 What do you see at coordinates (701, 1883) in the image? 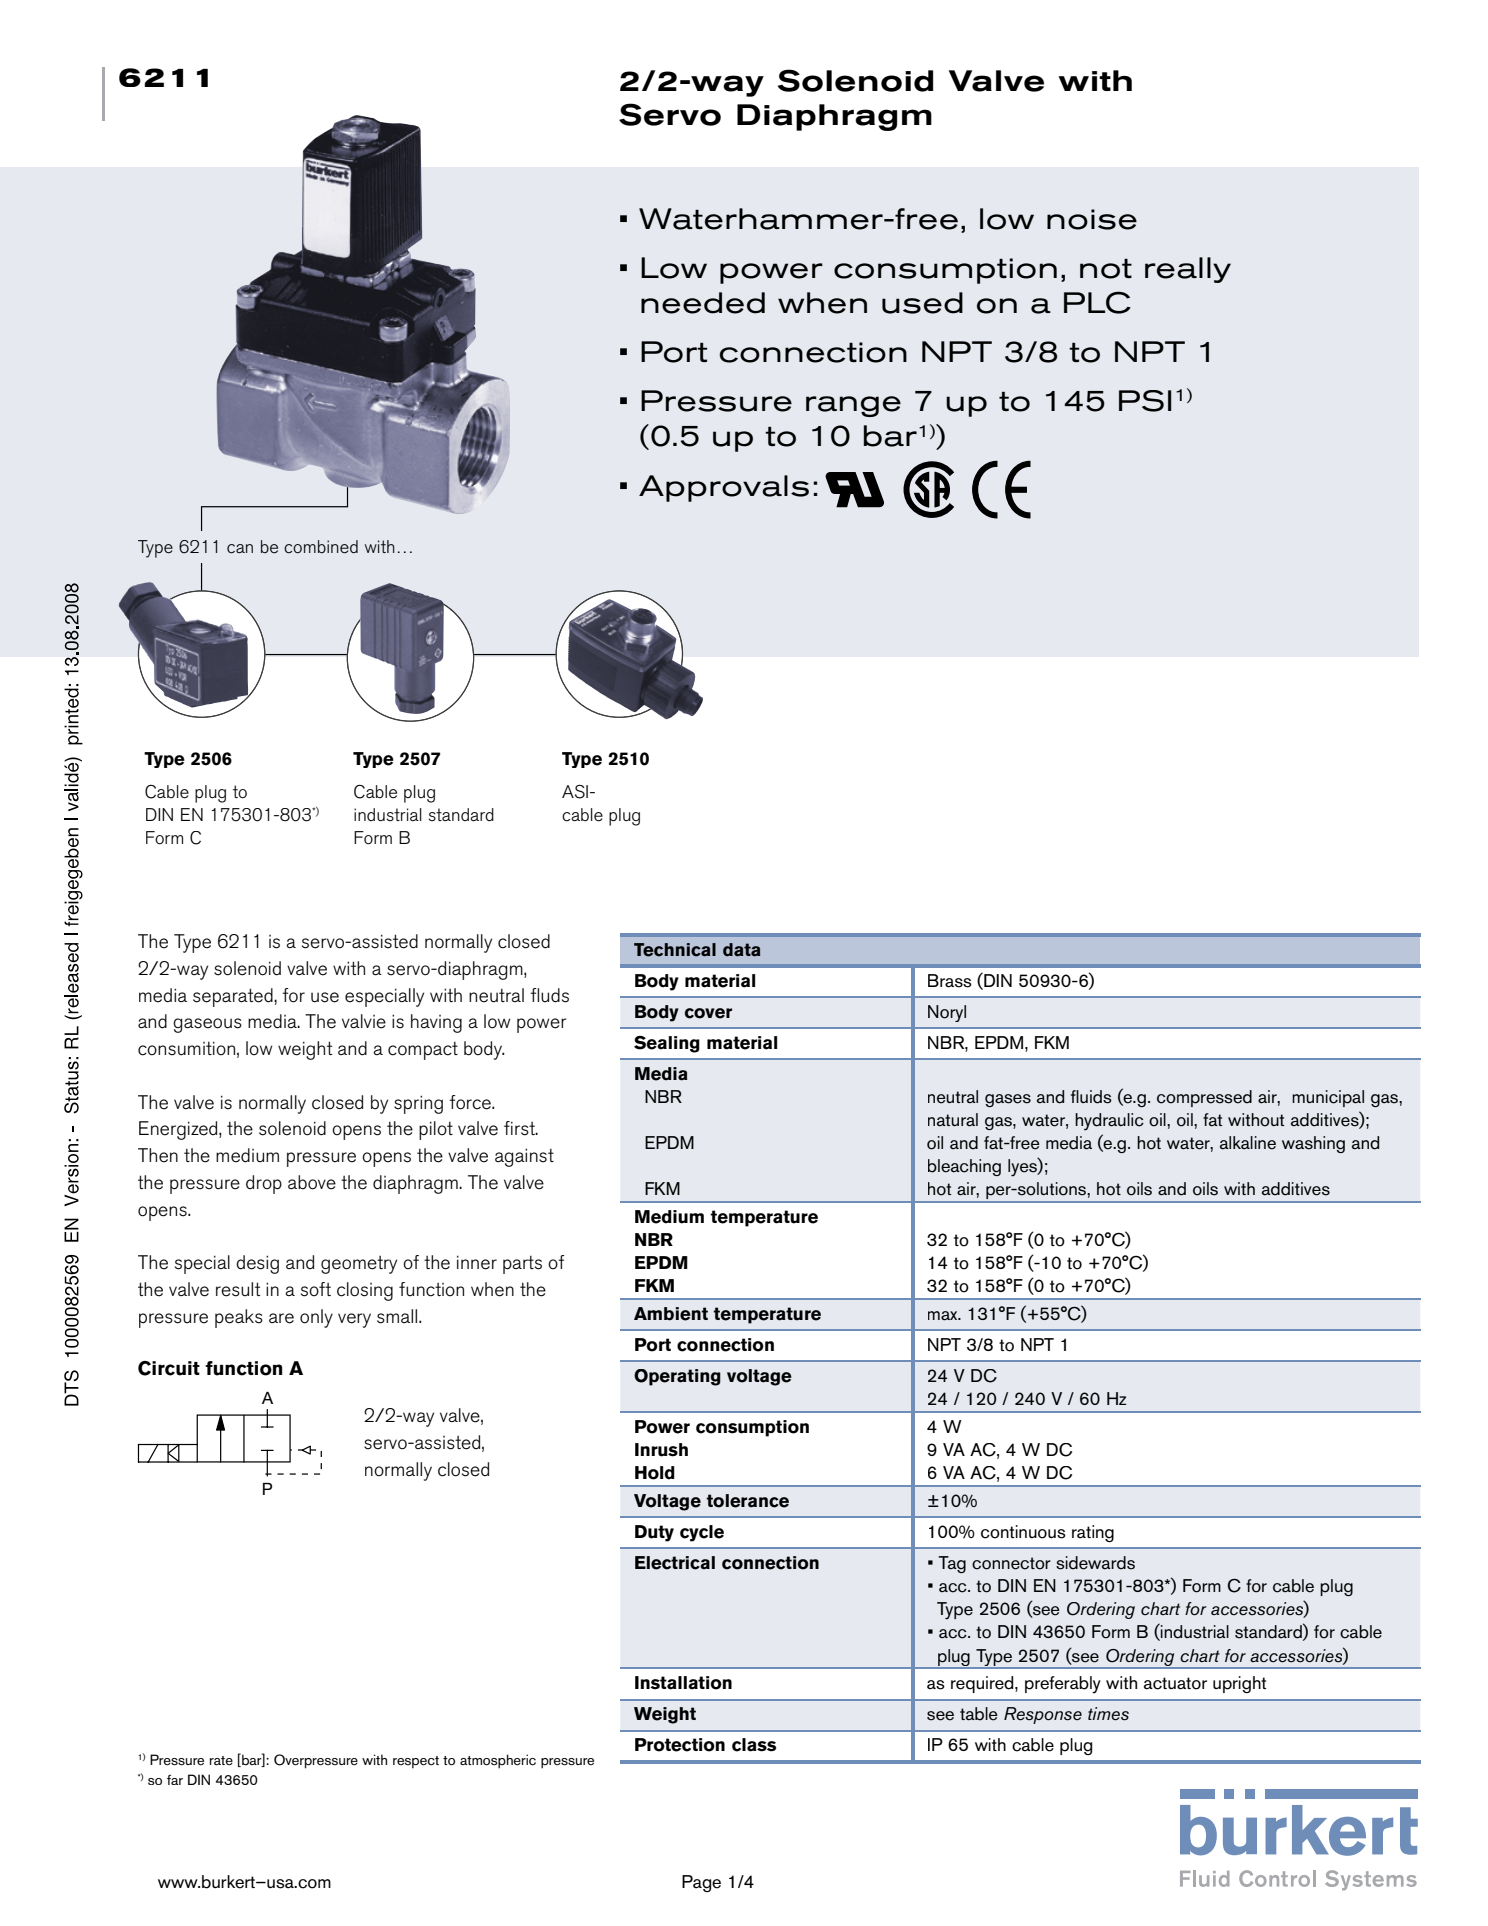
I see `Page` at bounding box center [701, 1883].
